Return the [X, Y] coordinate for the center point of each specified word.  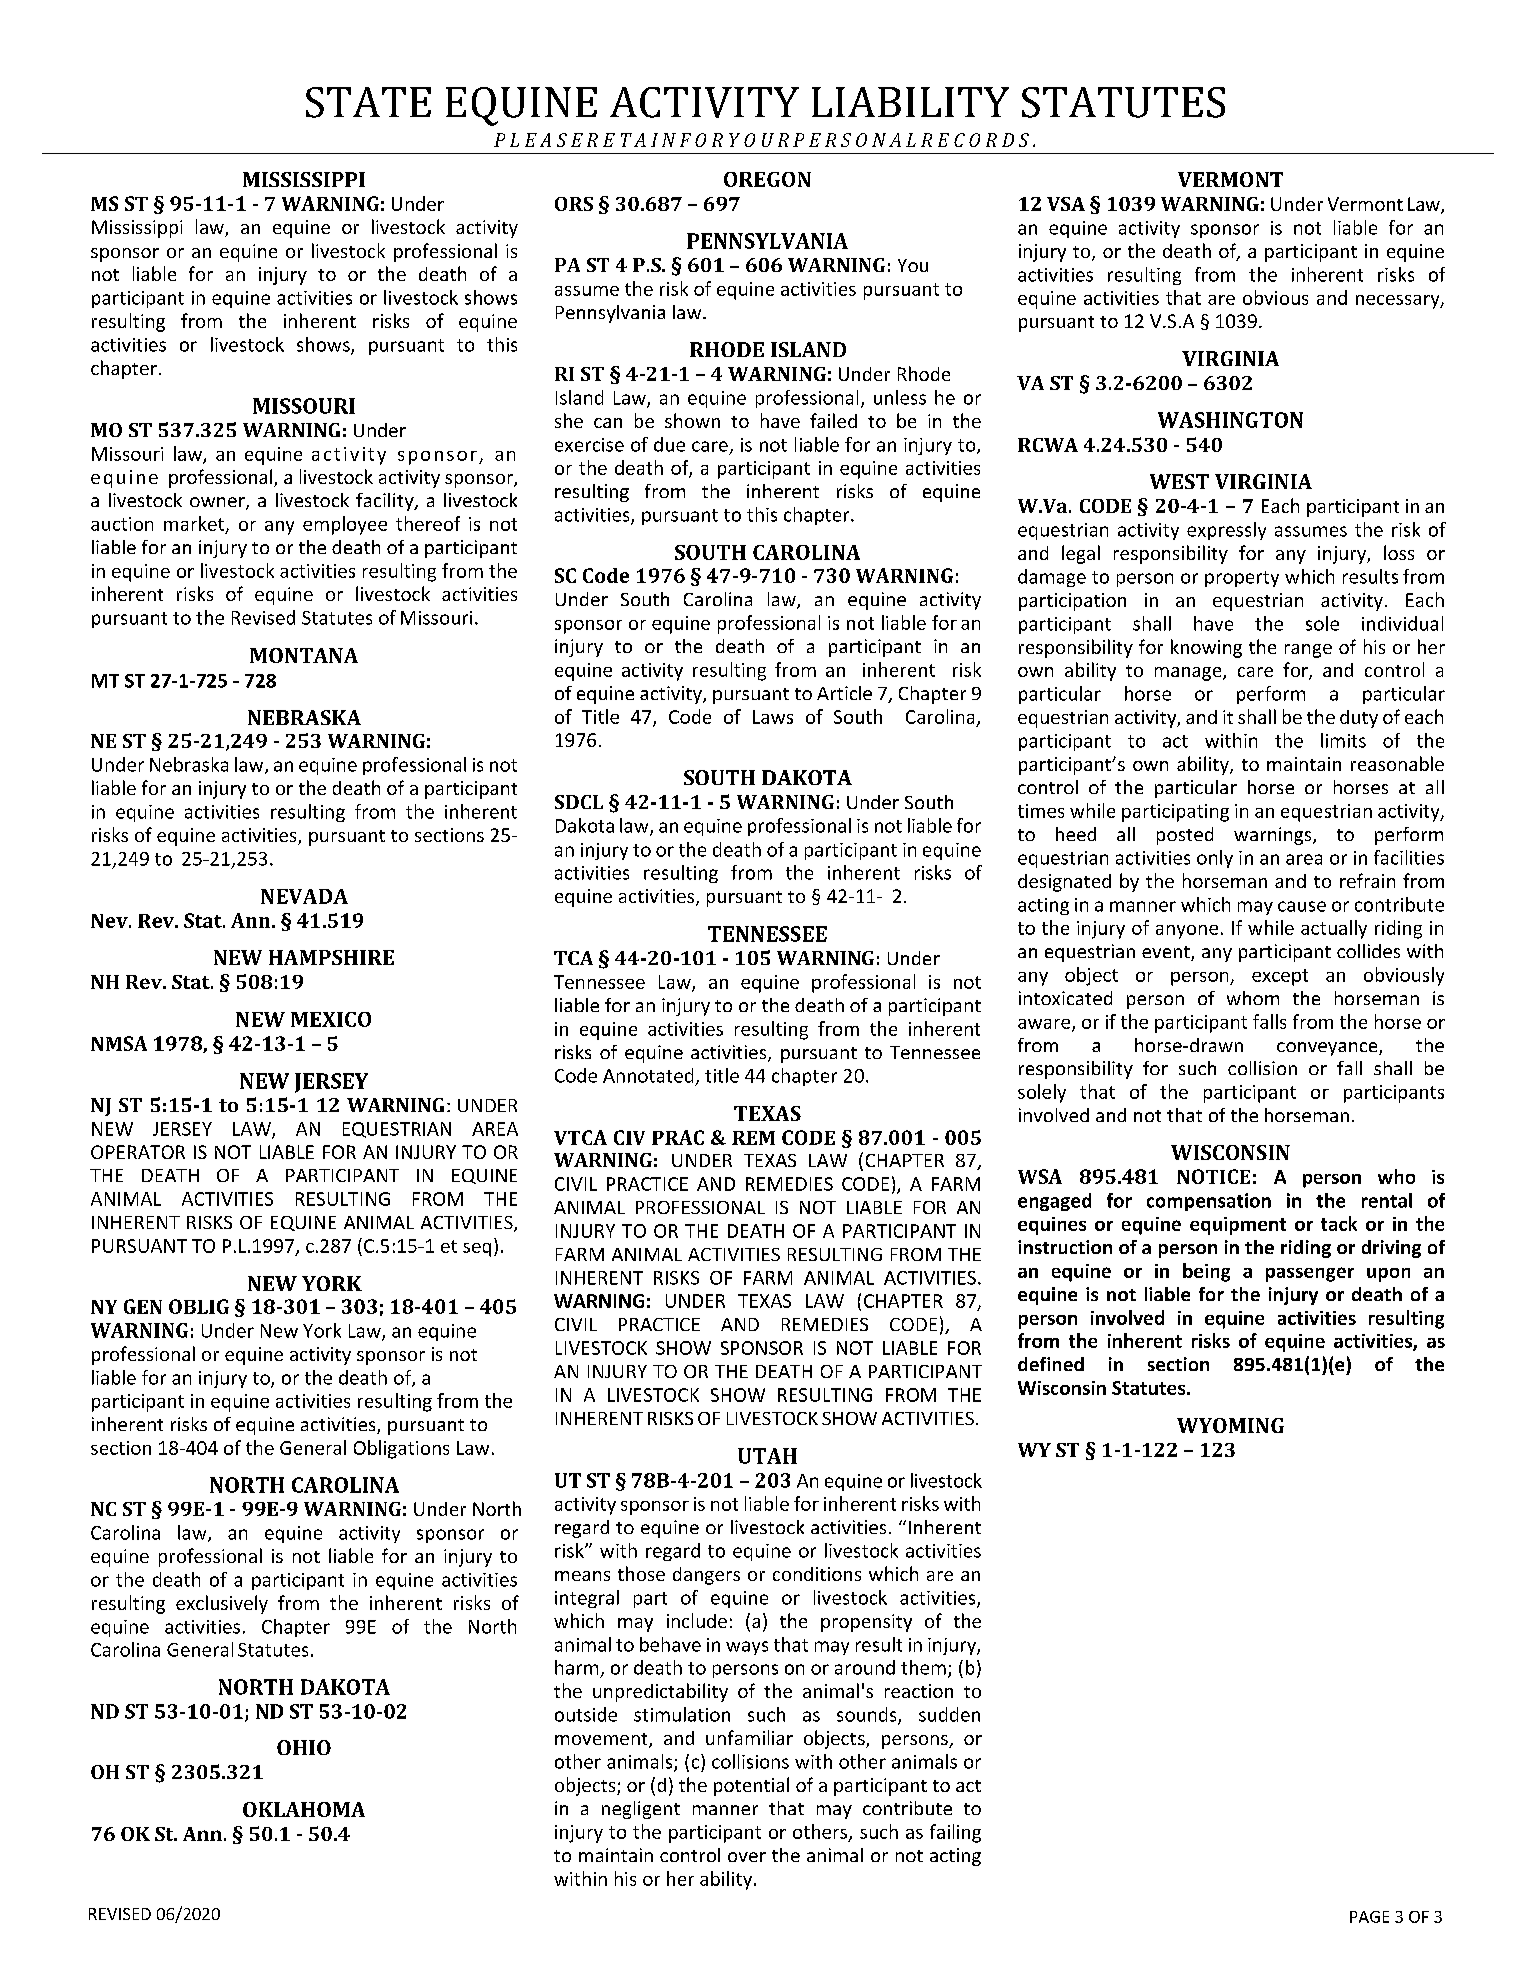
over [747, 1857]
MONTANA [304, 655]
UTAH [767, 1456]
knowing [1206, 648]
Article [844, 693]
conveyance [1328, 1049]
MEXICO [331, 1019]
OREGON [767, 179]
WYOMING [1230, 1425]
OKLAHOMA [304, 1809]
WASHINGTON [1230, 420]
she [569, 420]
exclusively [222, 1604]
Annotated [648, 1075]
